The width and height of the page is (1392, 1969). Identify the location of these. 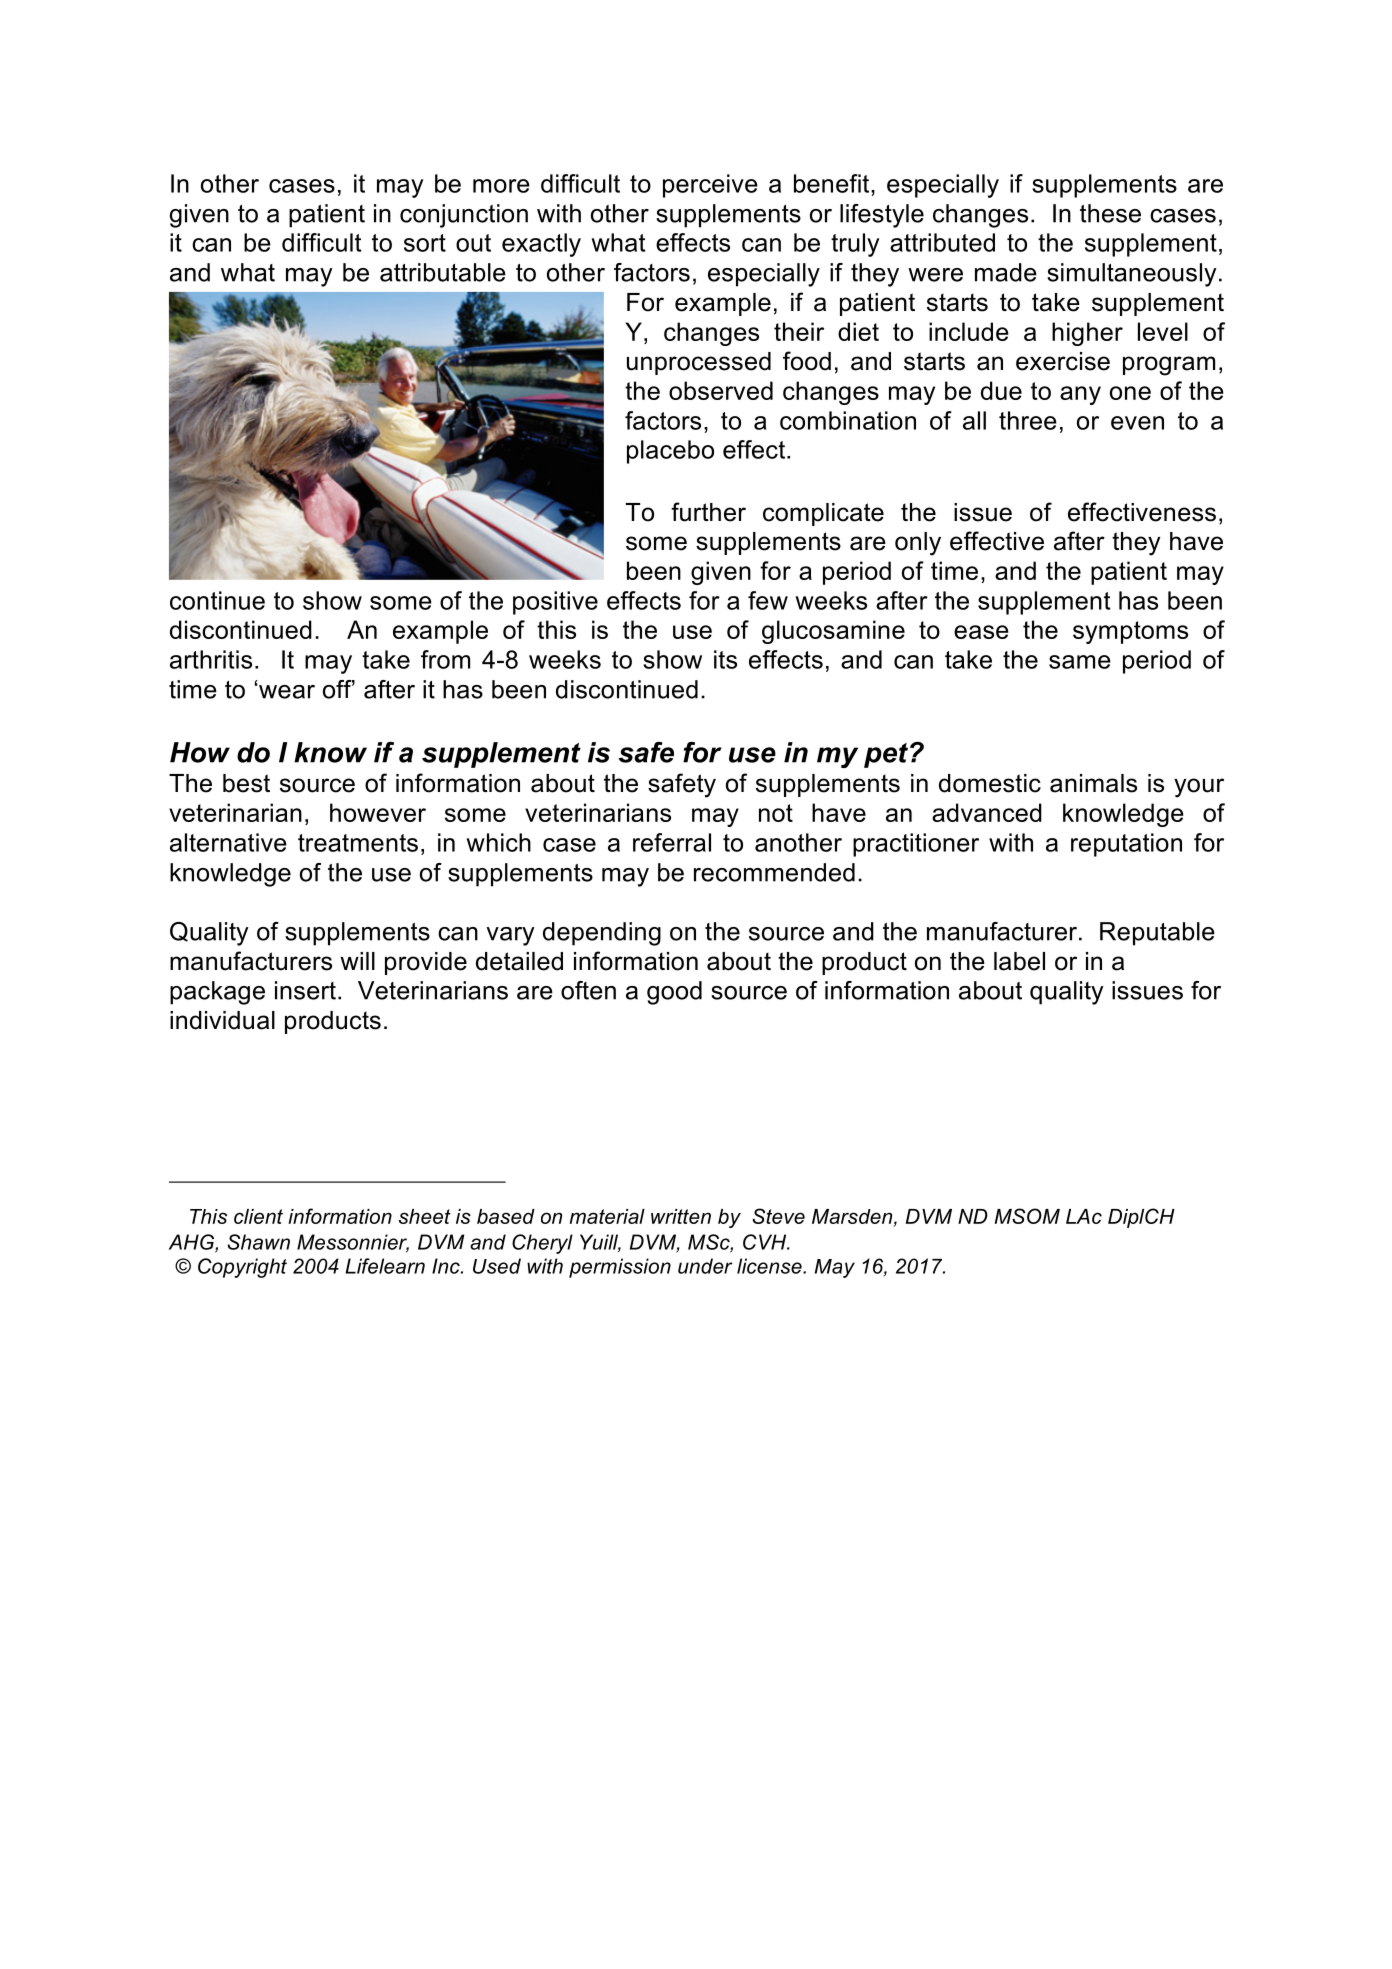
(1110, 213).
